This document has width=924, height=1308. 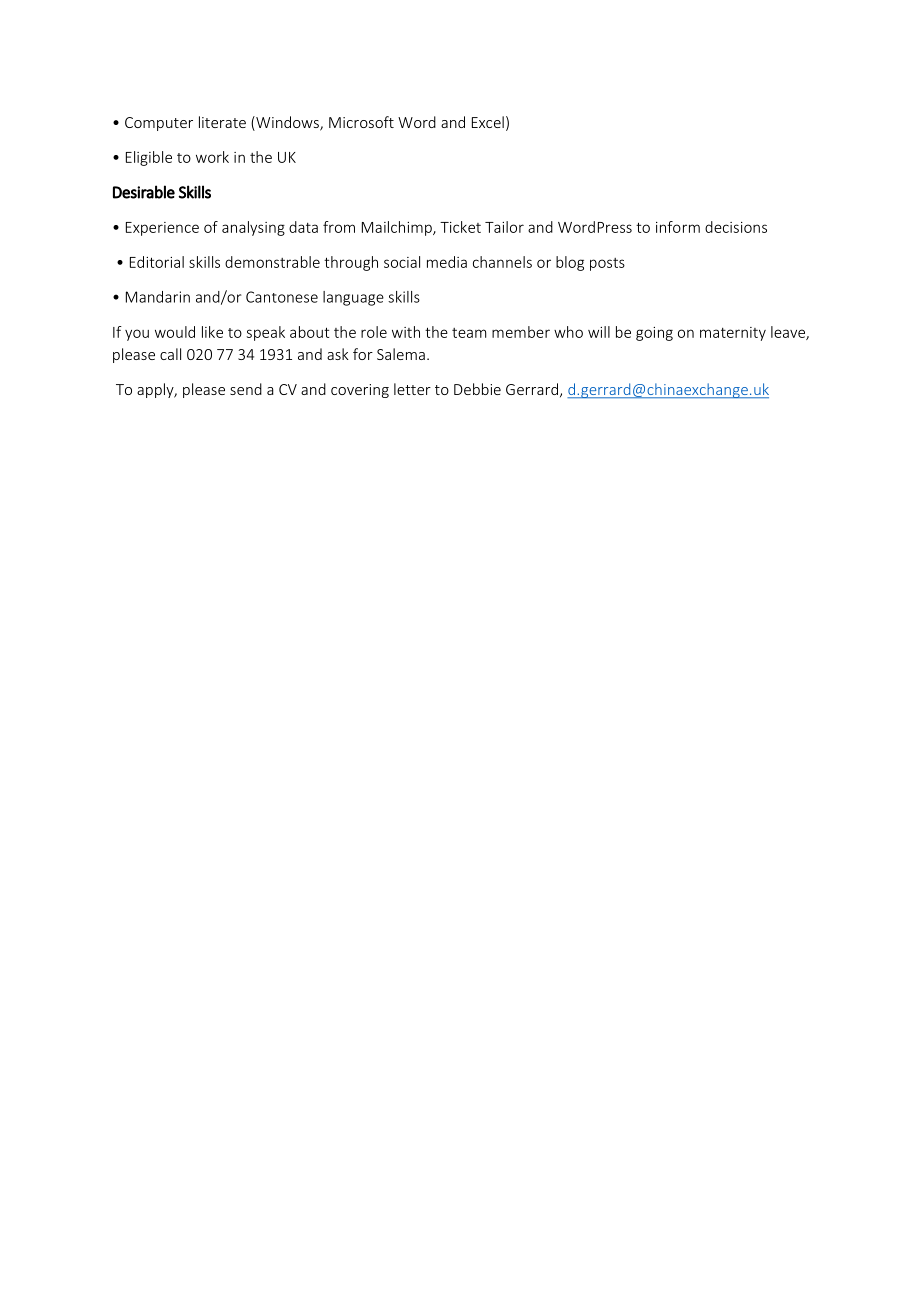 What do you see at coordinates (412, 389) in the document?
I see `letter` at bounding box center [412, 389].
